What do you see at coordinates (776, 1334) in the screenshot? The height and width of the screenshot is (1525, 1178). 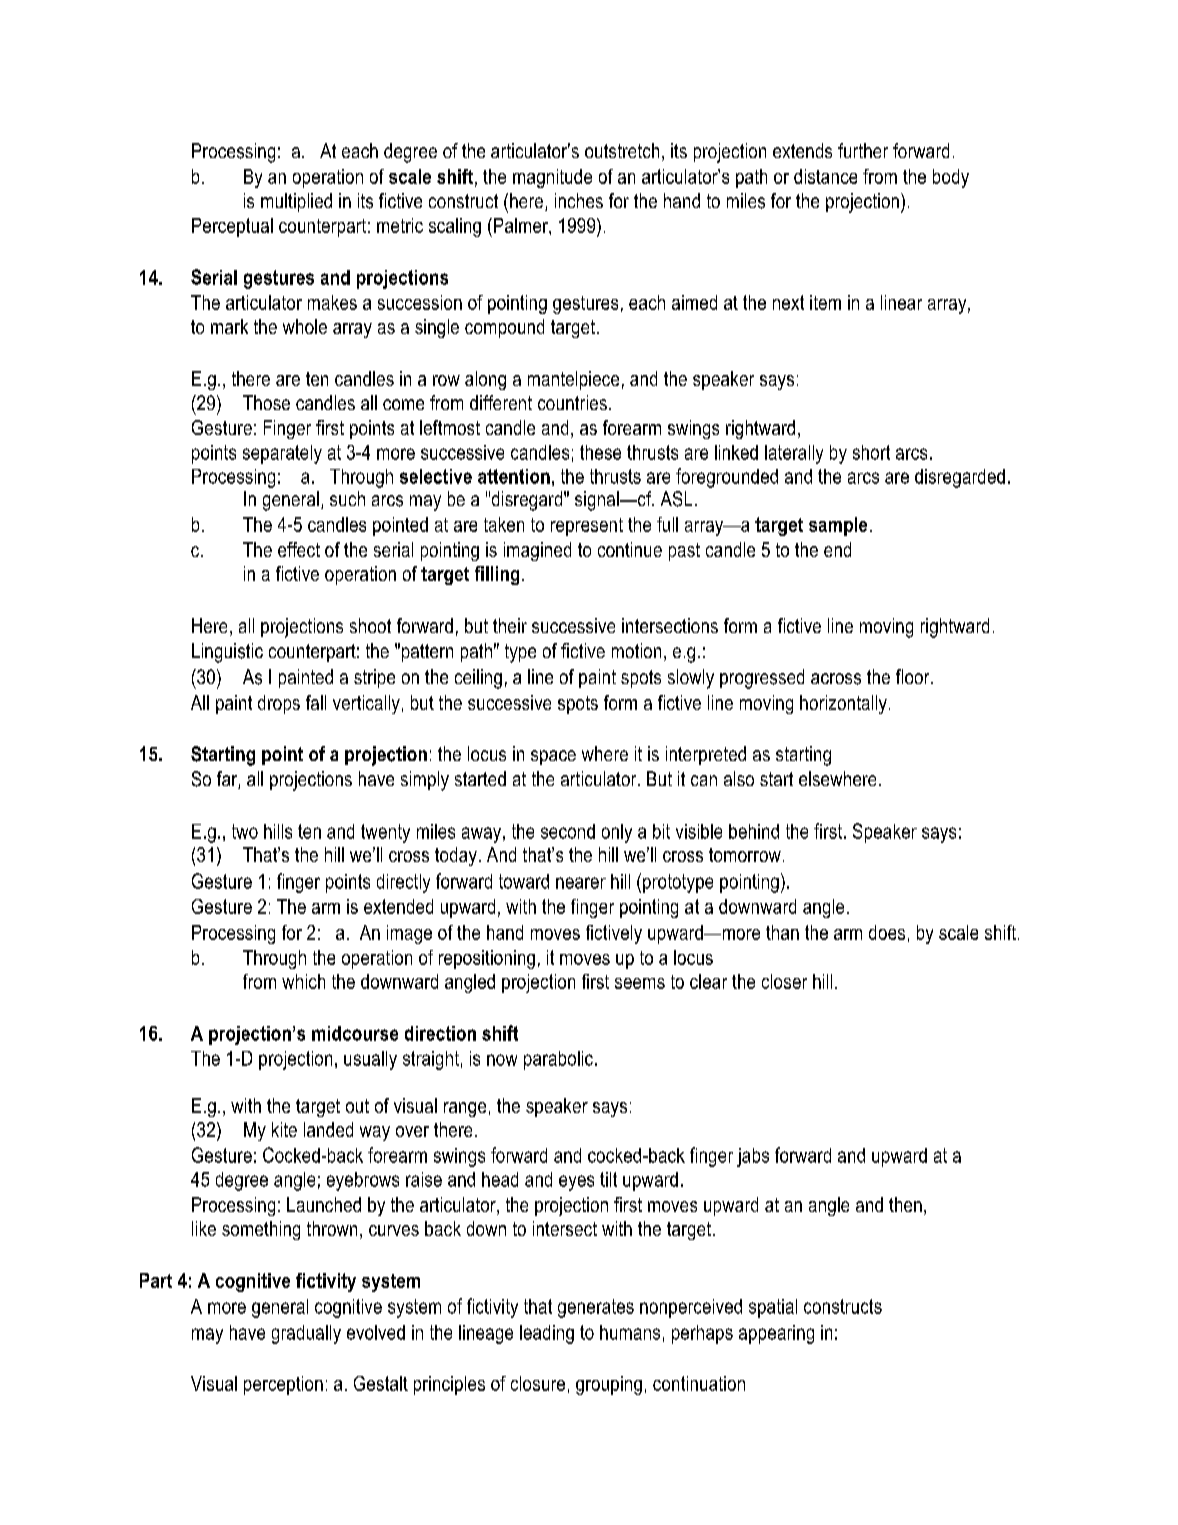 I see `appearing` at bounding box center [776, 1334].
